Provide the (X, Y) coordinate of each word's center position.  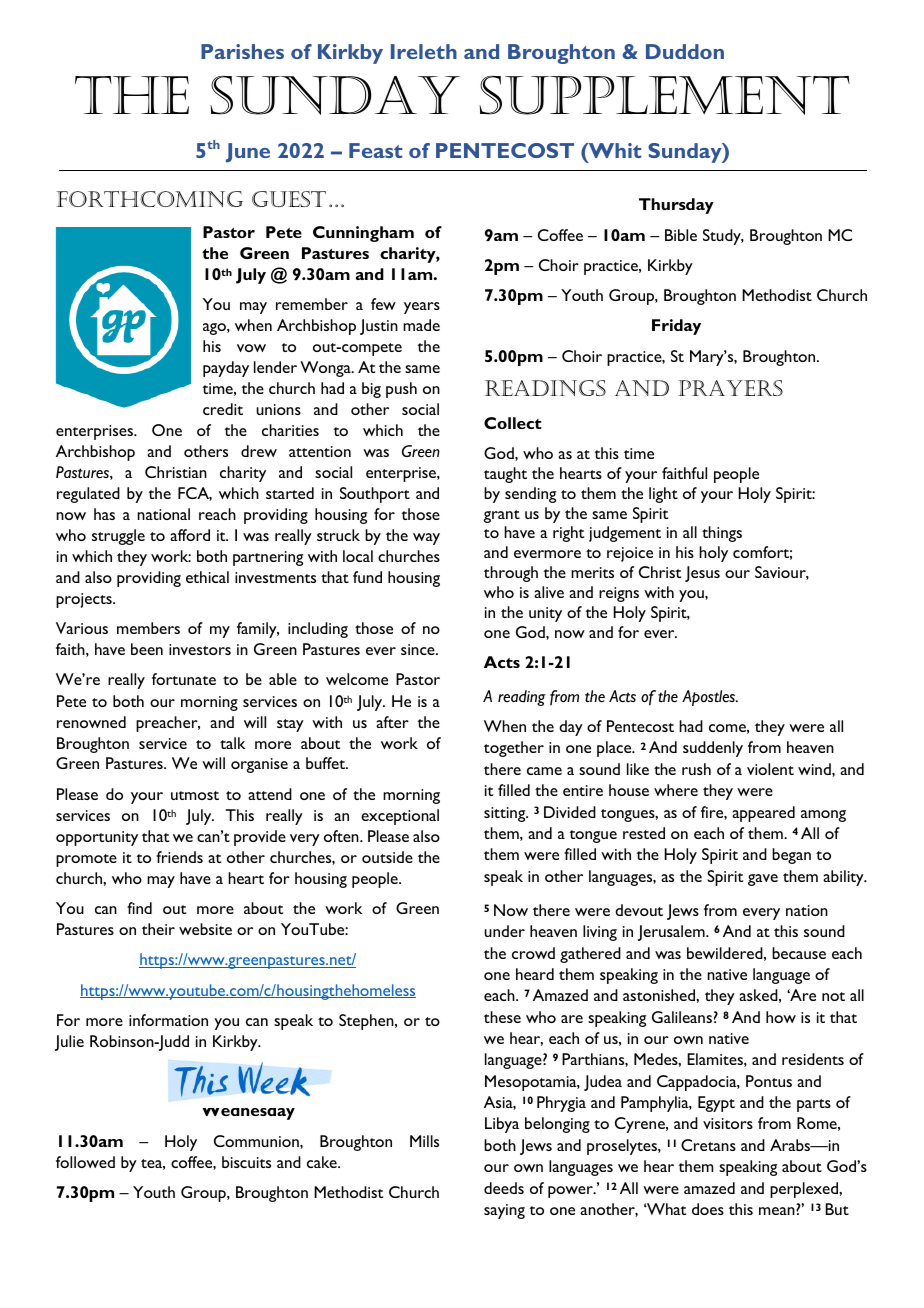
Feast (375, 150)
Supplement (664, 95)
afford (190, 535)
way (426, 539)
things (722, 534)
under (504, 931)
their (158, 929)
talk (232, 743)
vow (251, 348)
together (514, 749)
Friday (676, 327)
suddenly (713, 749)
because (799, 953)
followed (85, 1162)
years (422, 308)
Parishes (242, 51)
